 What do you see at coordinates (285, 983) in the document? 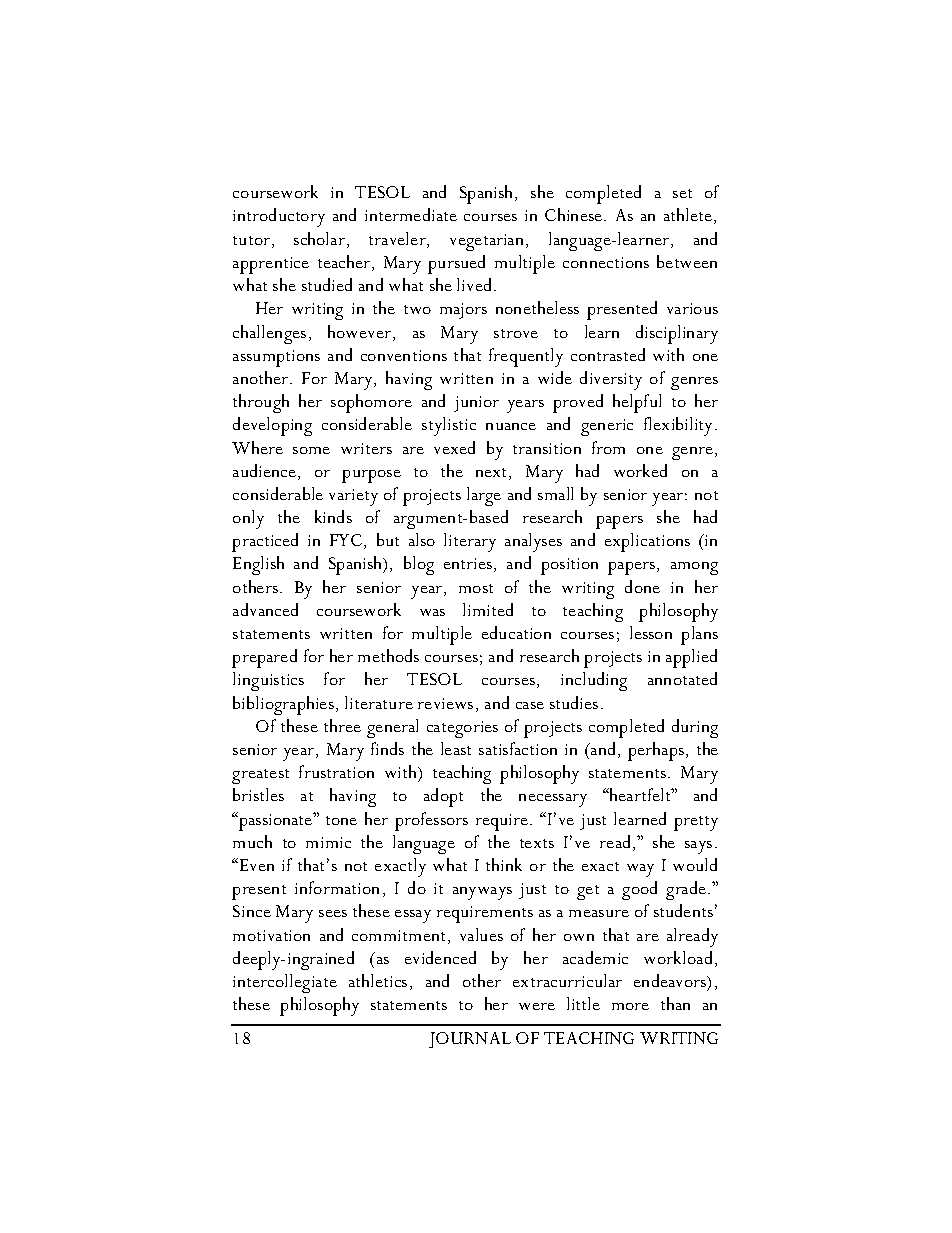
I see `intercollegiate` at bounding box center [285, 983].
